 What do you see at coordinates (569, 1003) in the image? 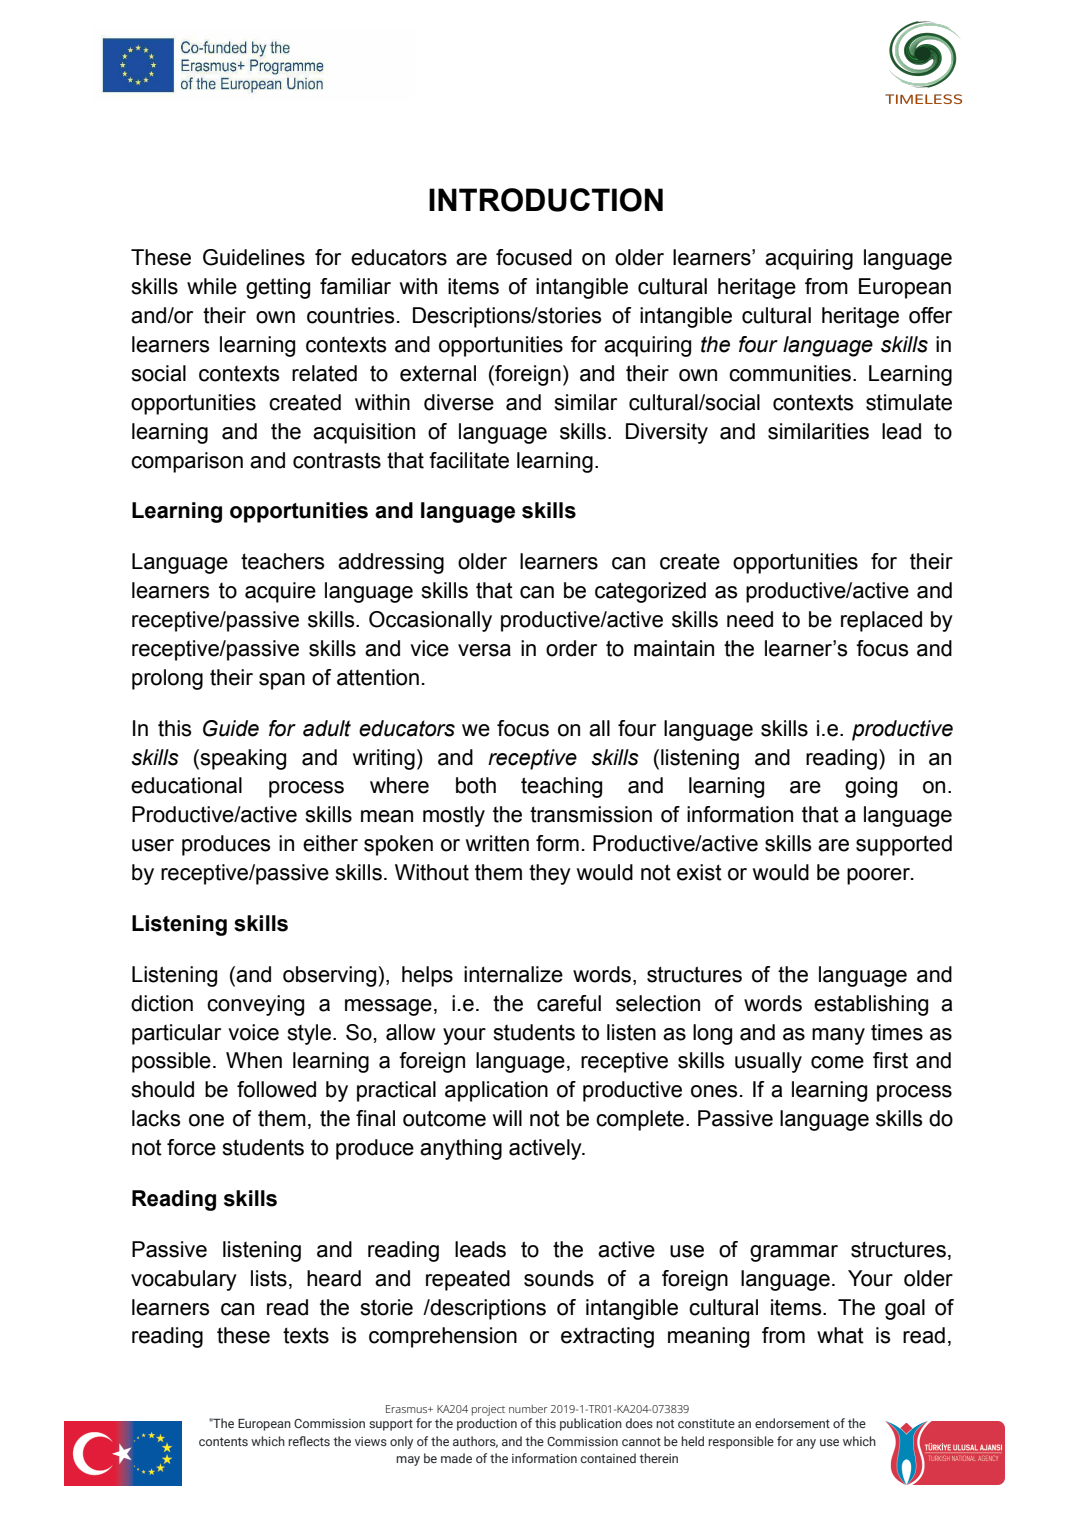
I see `careful` at bounding box center [569, 1003].
